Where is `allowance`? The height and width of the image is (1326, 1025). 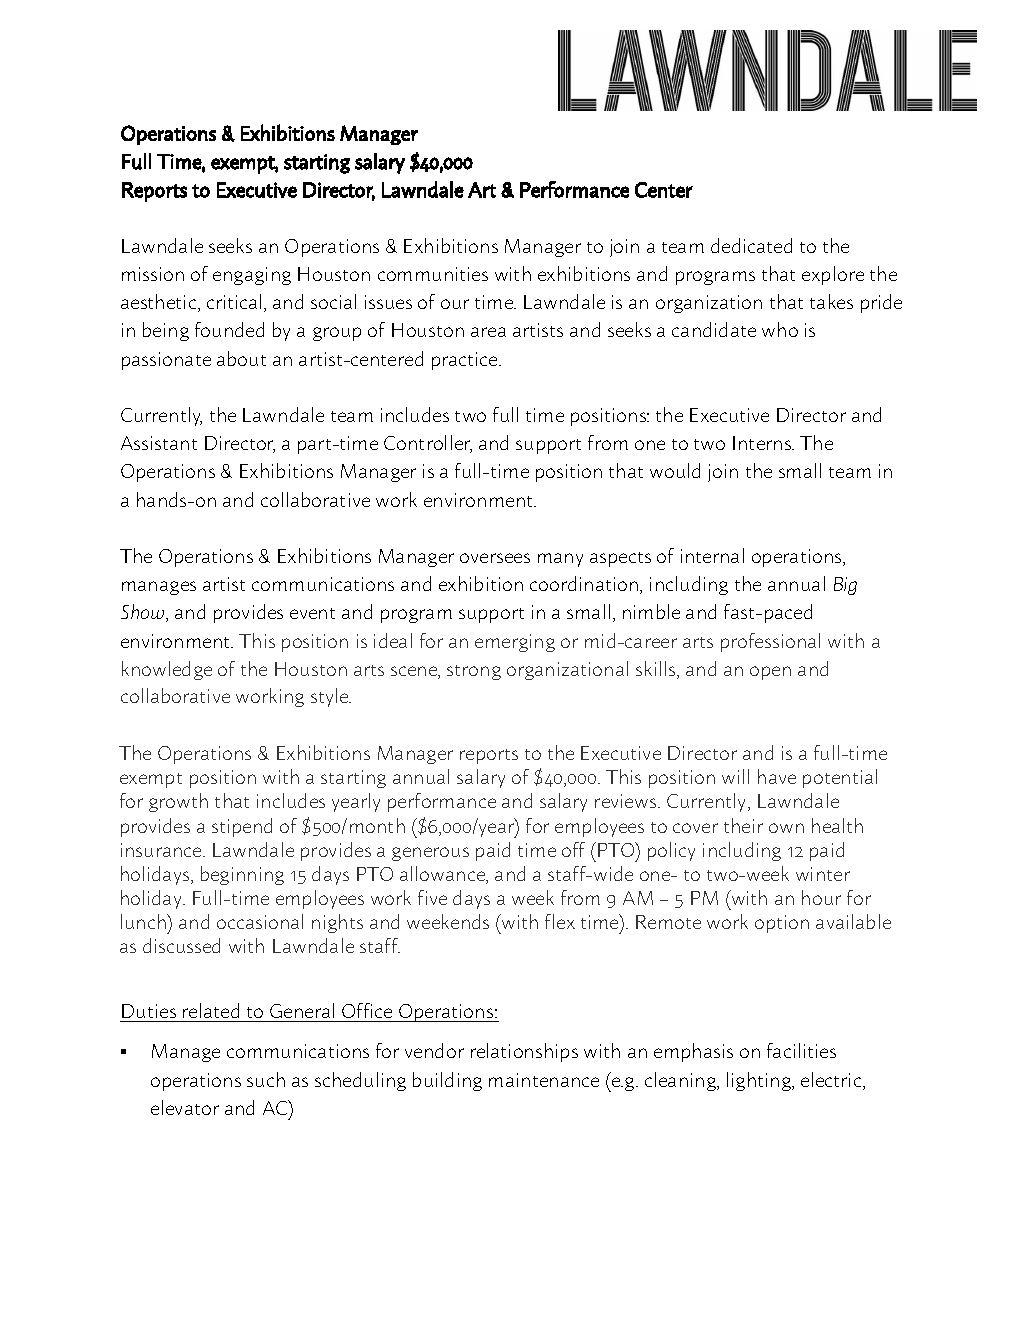 allowance is located at coordinates (444, 875).
